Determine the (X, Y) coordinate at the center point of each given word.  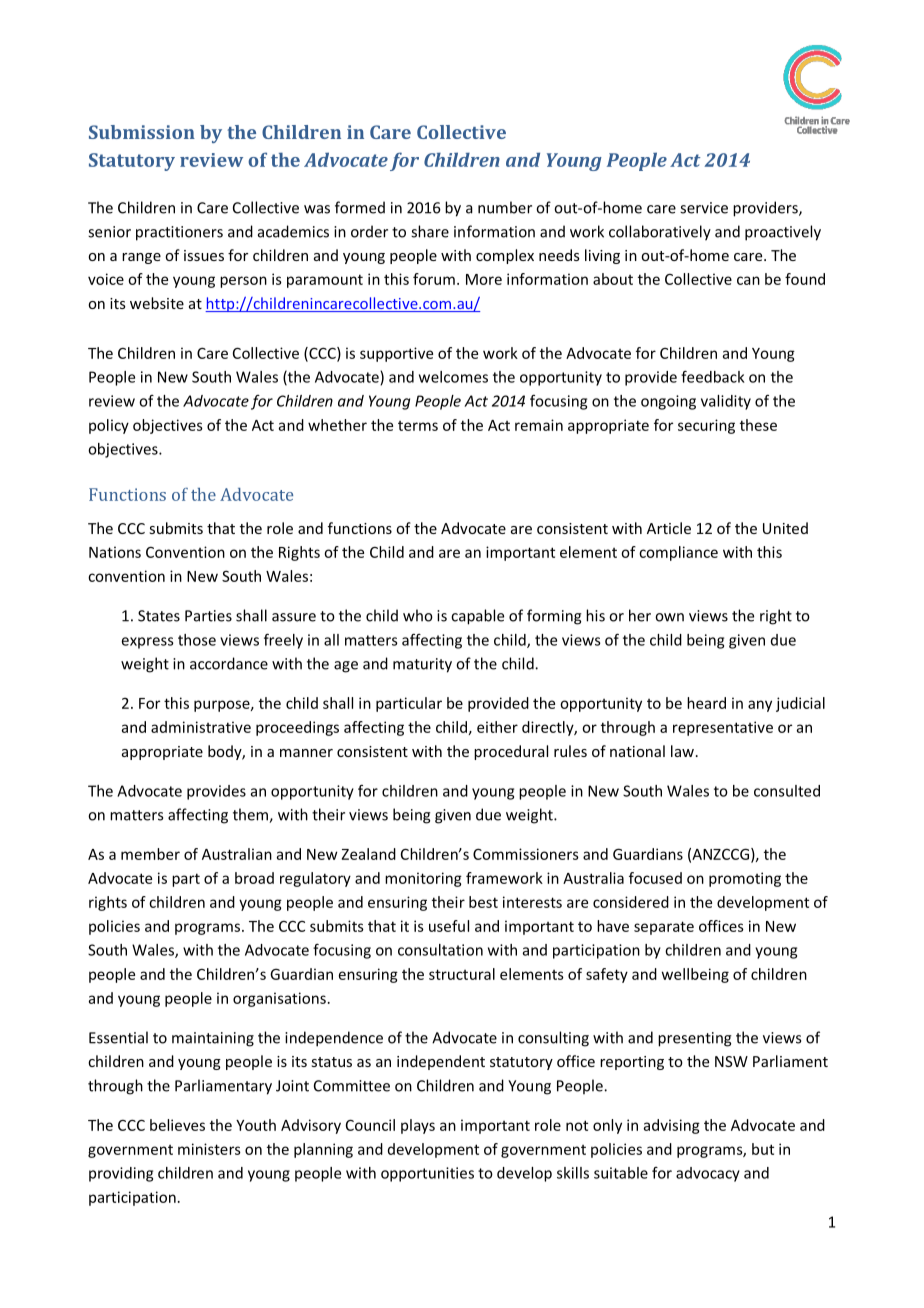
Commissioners (526, 854)
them (251, 815)
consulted (787, 791)
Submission (142, 132)
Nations (115, 552)
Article (669, 528)
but (763, 1149)
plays (418, 1126)
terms (418, 426)
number (505, 207)
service (704, 208)
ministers (209, 1149)
